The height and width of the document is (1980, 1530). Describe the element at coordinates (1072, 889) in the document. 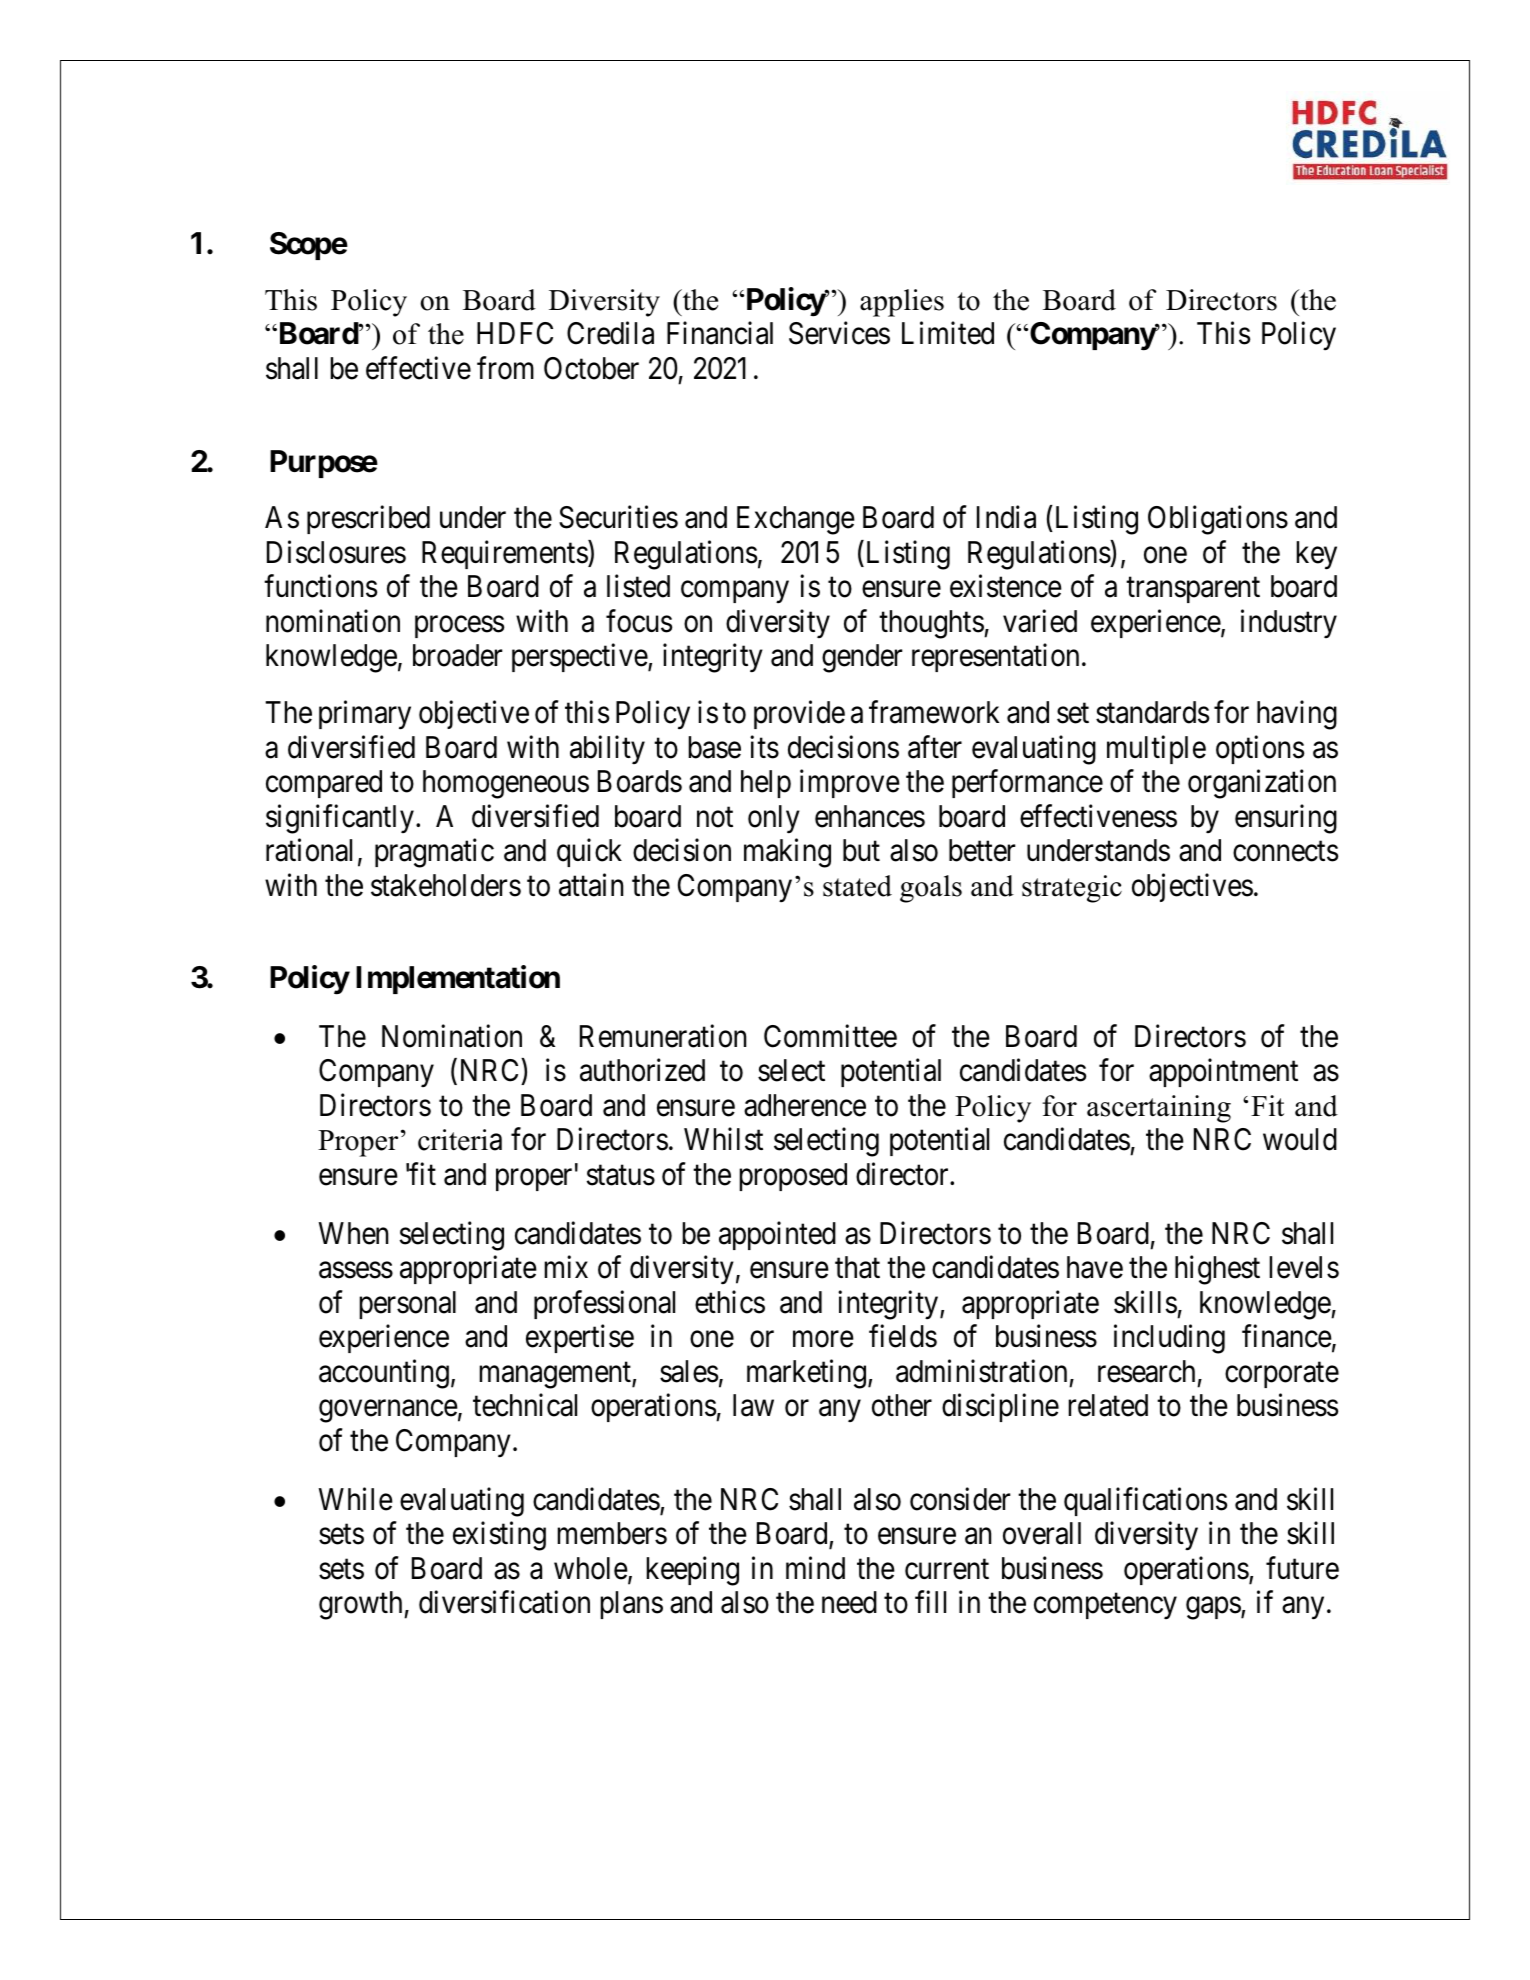

I see `strategic` at that location.
